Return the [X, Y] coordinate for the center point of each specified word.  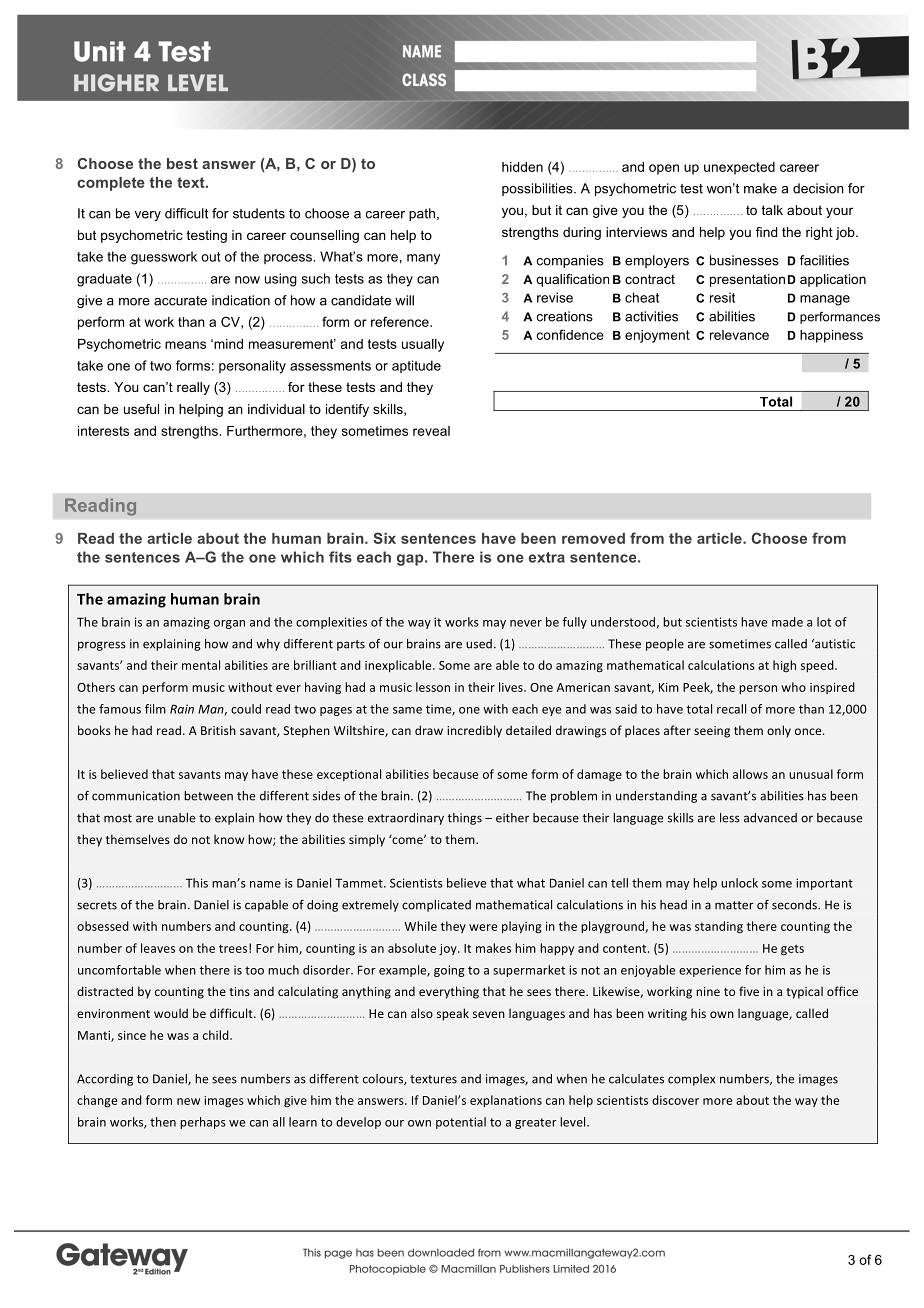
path [422, 214]
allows [750, 774]
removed [593, 538]
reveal [431, 431]
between [208, 796]
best [182, 163]
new [188, 1101]
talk [772, 210]
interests [103, 431]
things [465, 819]
